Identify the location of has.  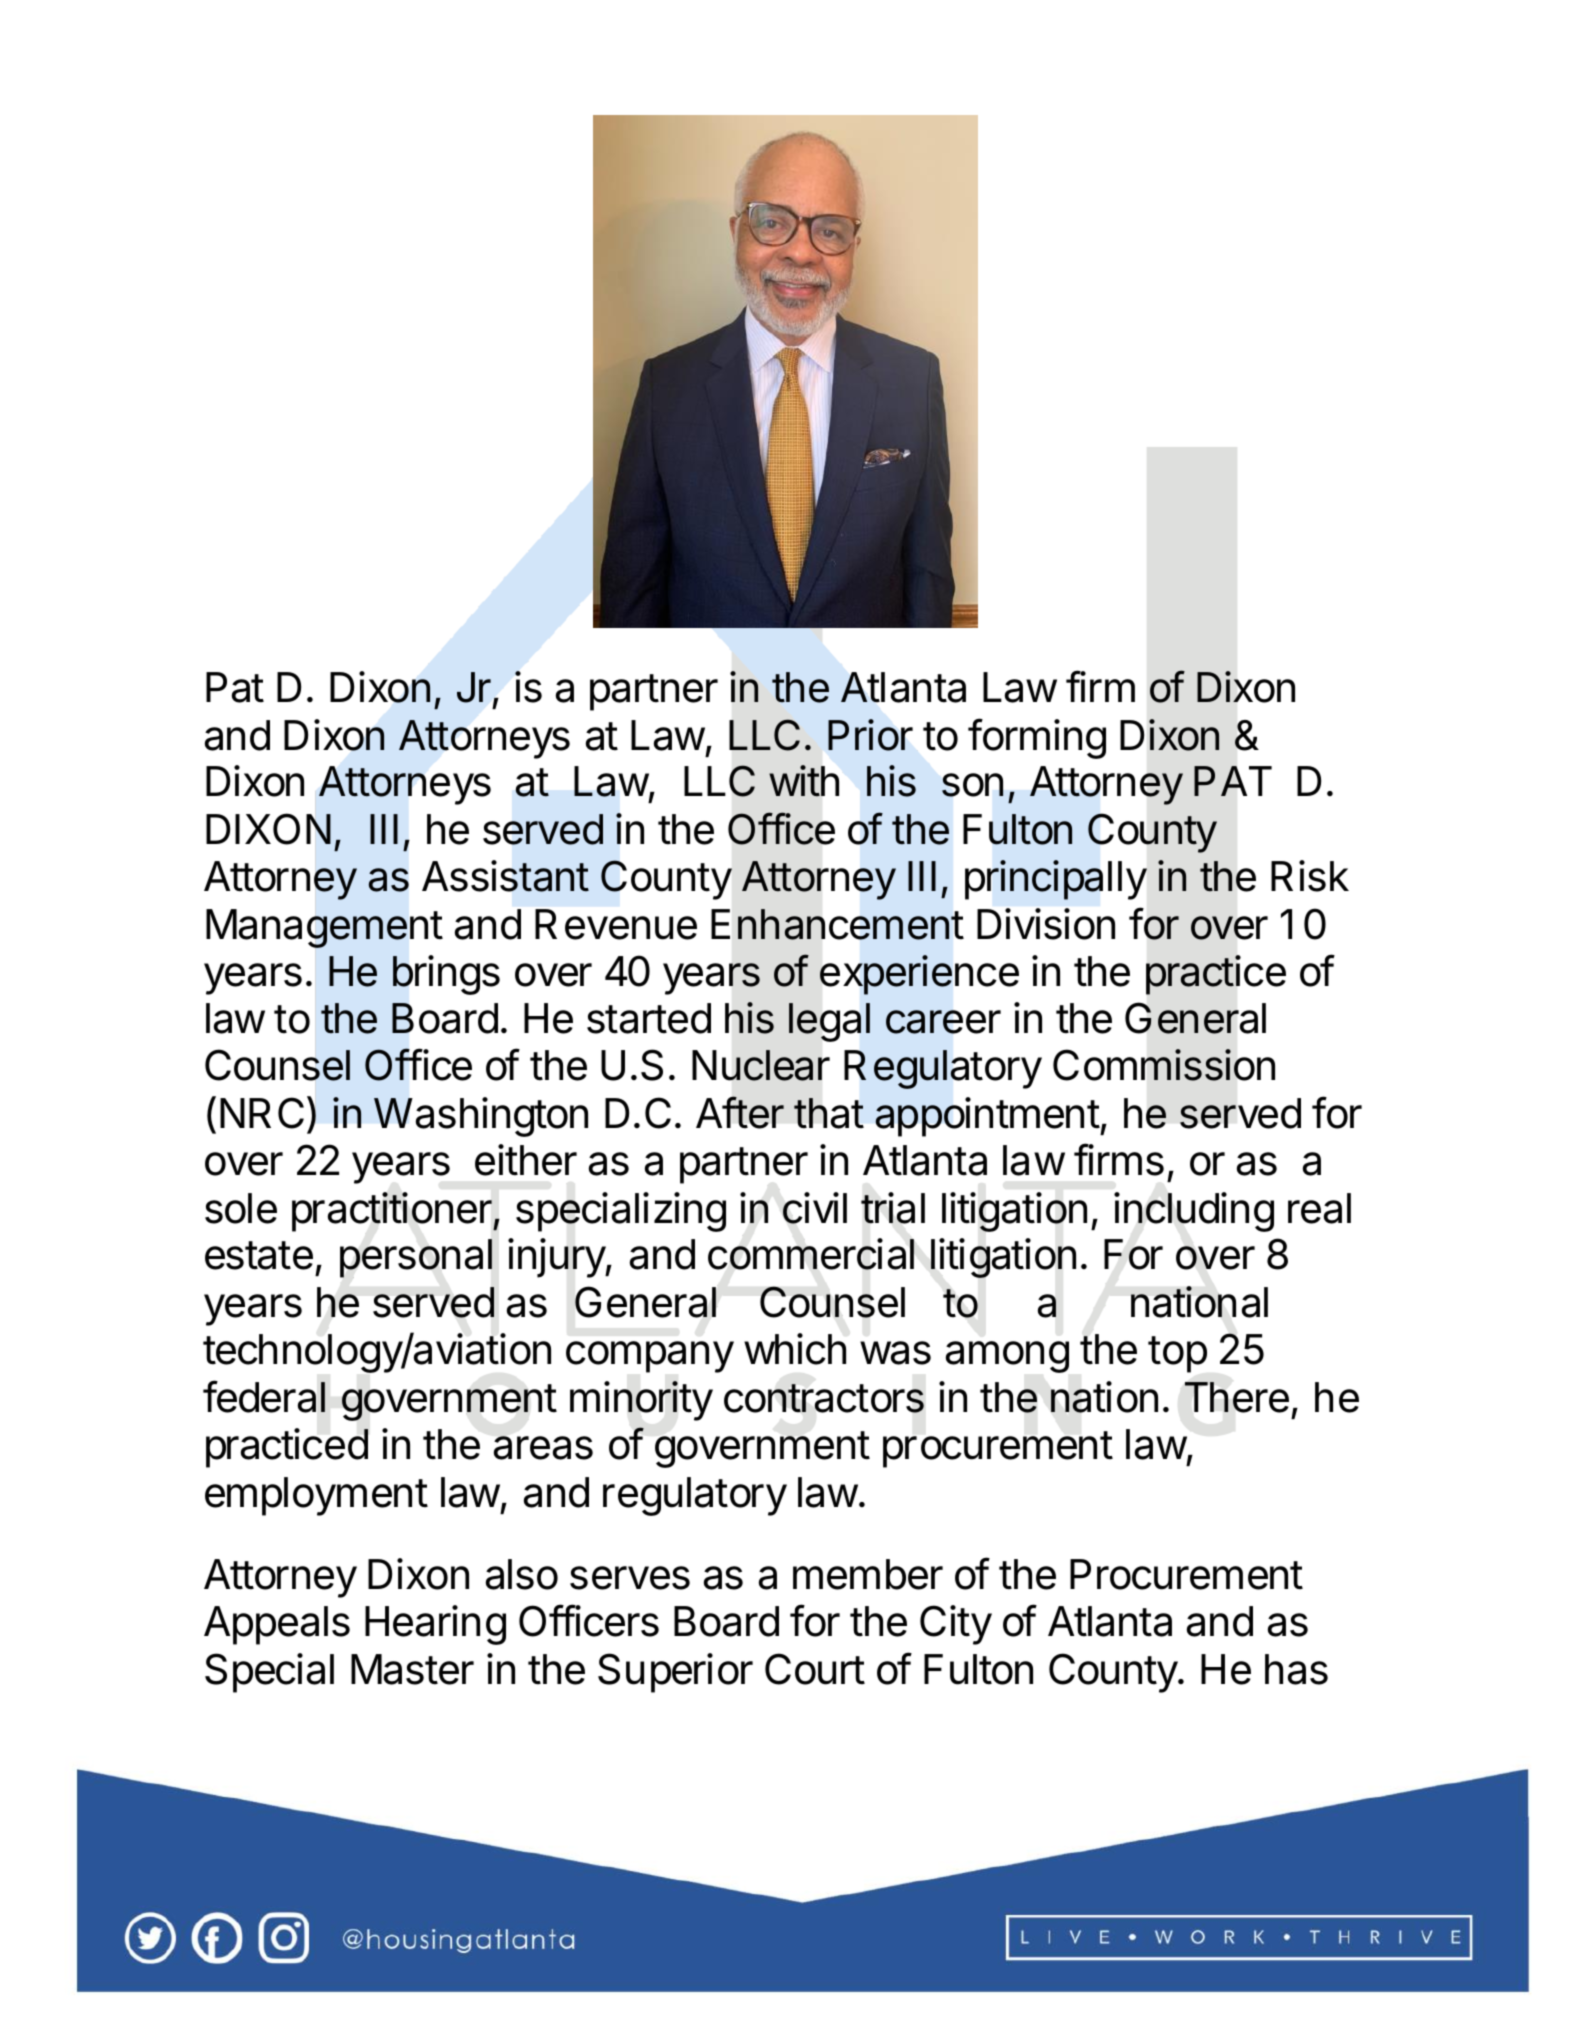
(1296, 1669).
